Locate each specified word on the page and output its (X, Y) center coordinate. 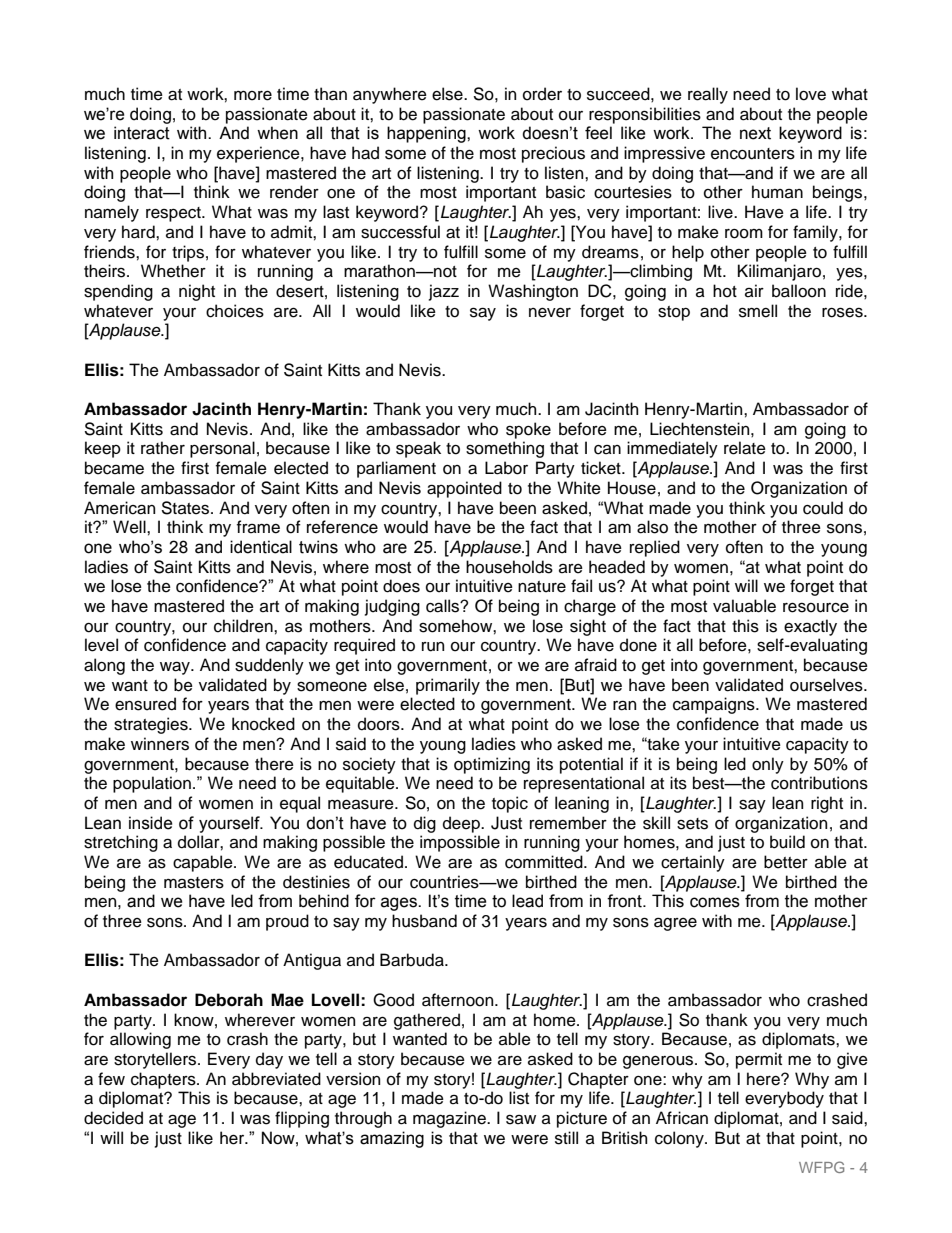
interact (142, 133)
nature (542, 587)
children (244, 626)
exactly (810, 627)
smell (758, 311)
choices (235, 311)
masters (194, 883)
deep (462, 824)
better (786, 862)
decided (113, 1118)
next (755, 133)
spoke (528, 430)
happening (427, 134)
